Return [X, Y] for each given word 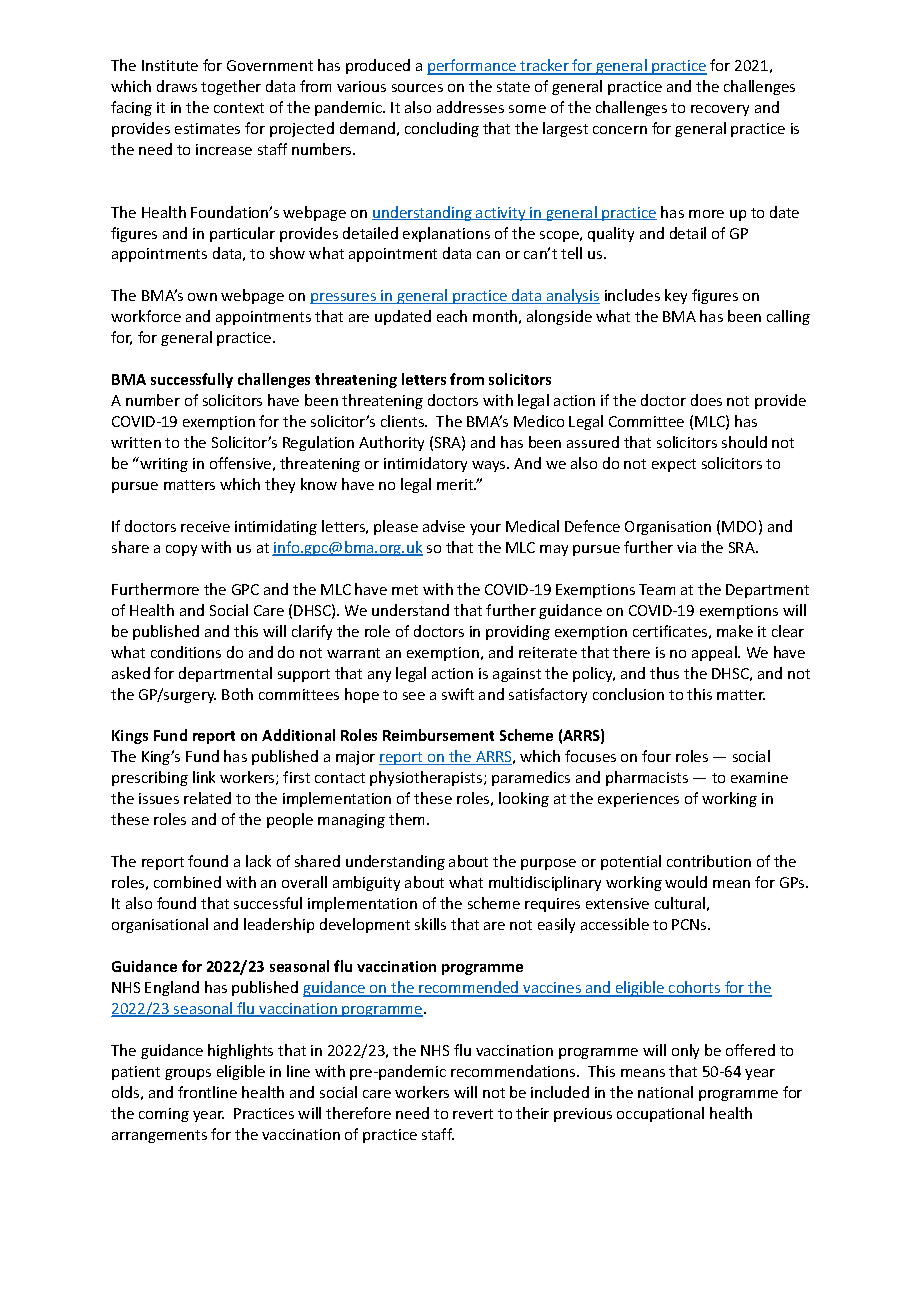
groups [188, 1074]
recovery [720, 110]
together [231, 87]
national [665, 1092]
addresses [470, 107]
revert [473, 1114]
